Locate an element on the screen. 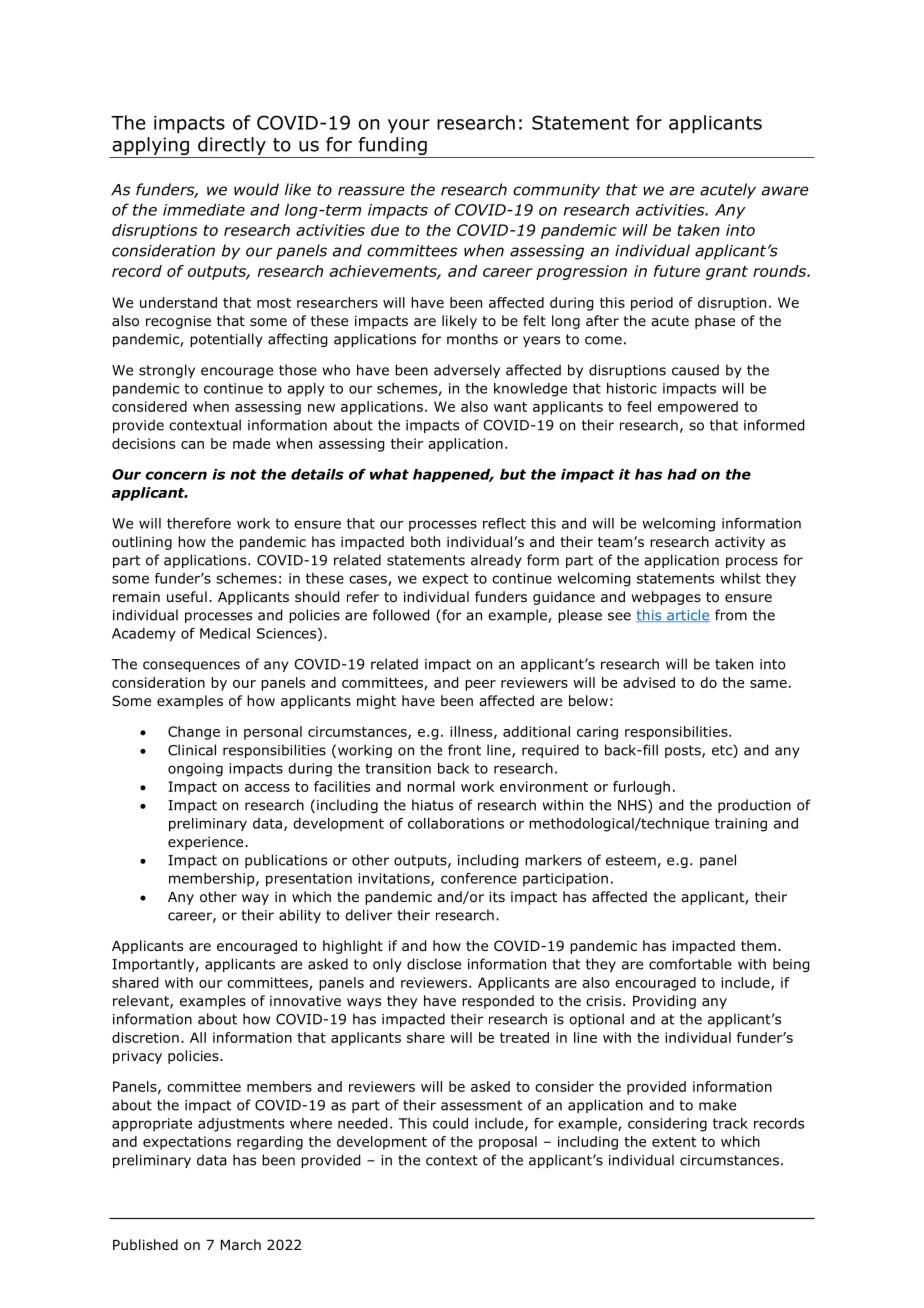 This screenshot has width=924, height=1308. Providing is located at coordinates (664, 1002).
